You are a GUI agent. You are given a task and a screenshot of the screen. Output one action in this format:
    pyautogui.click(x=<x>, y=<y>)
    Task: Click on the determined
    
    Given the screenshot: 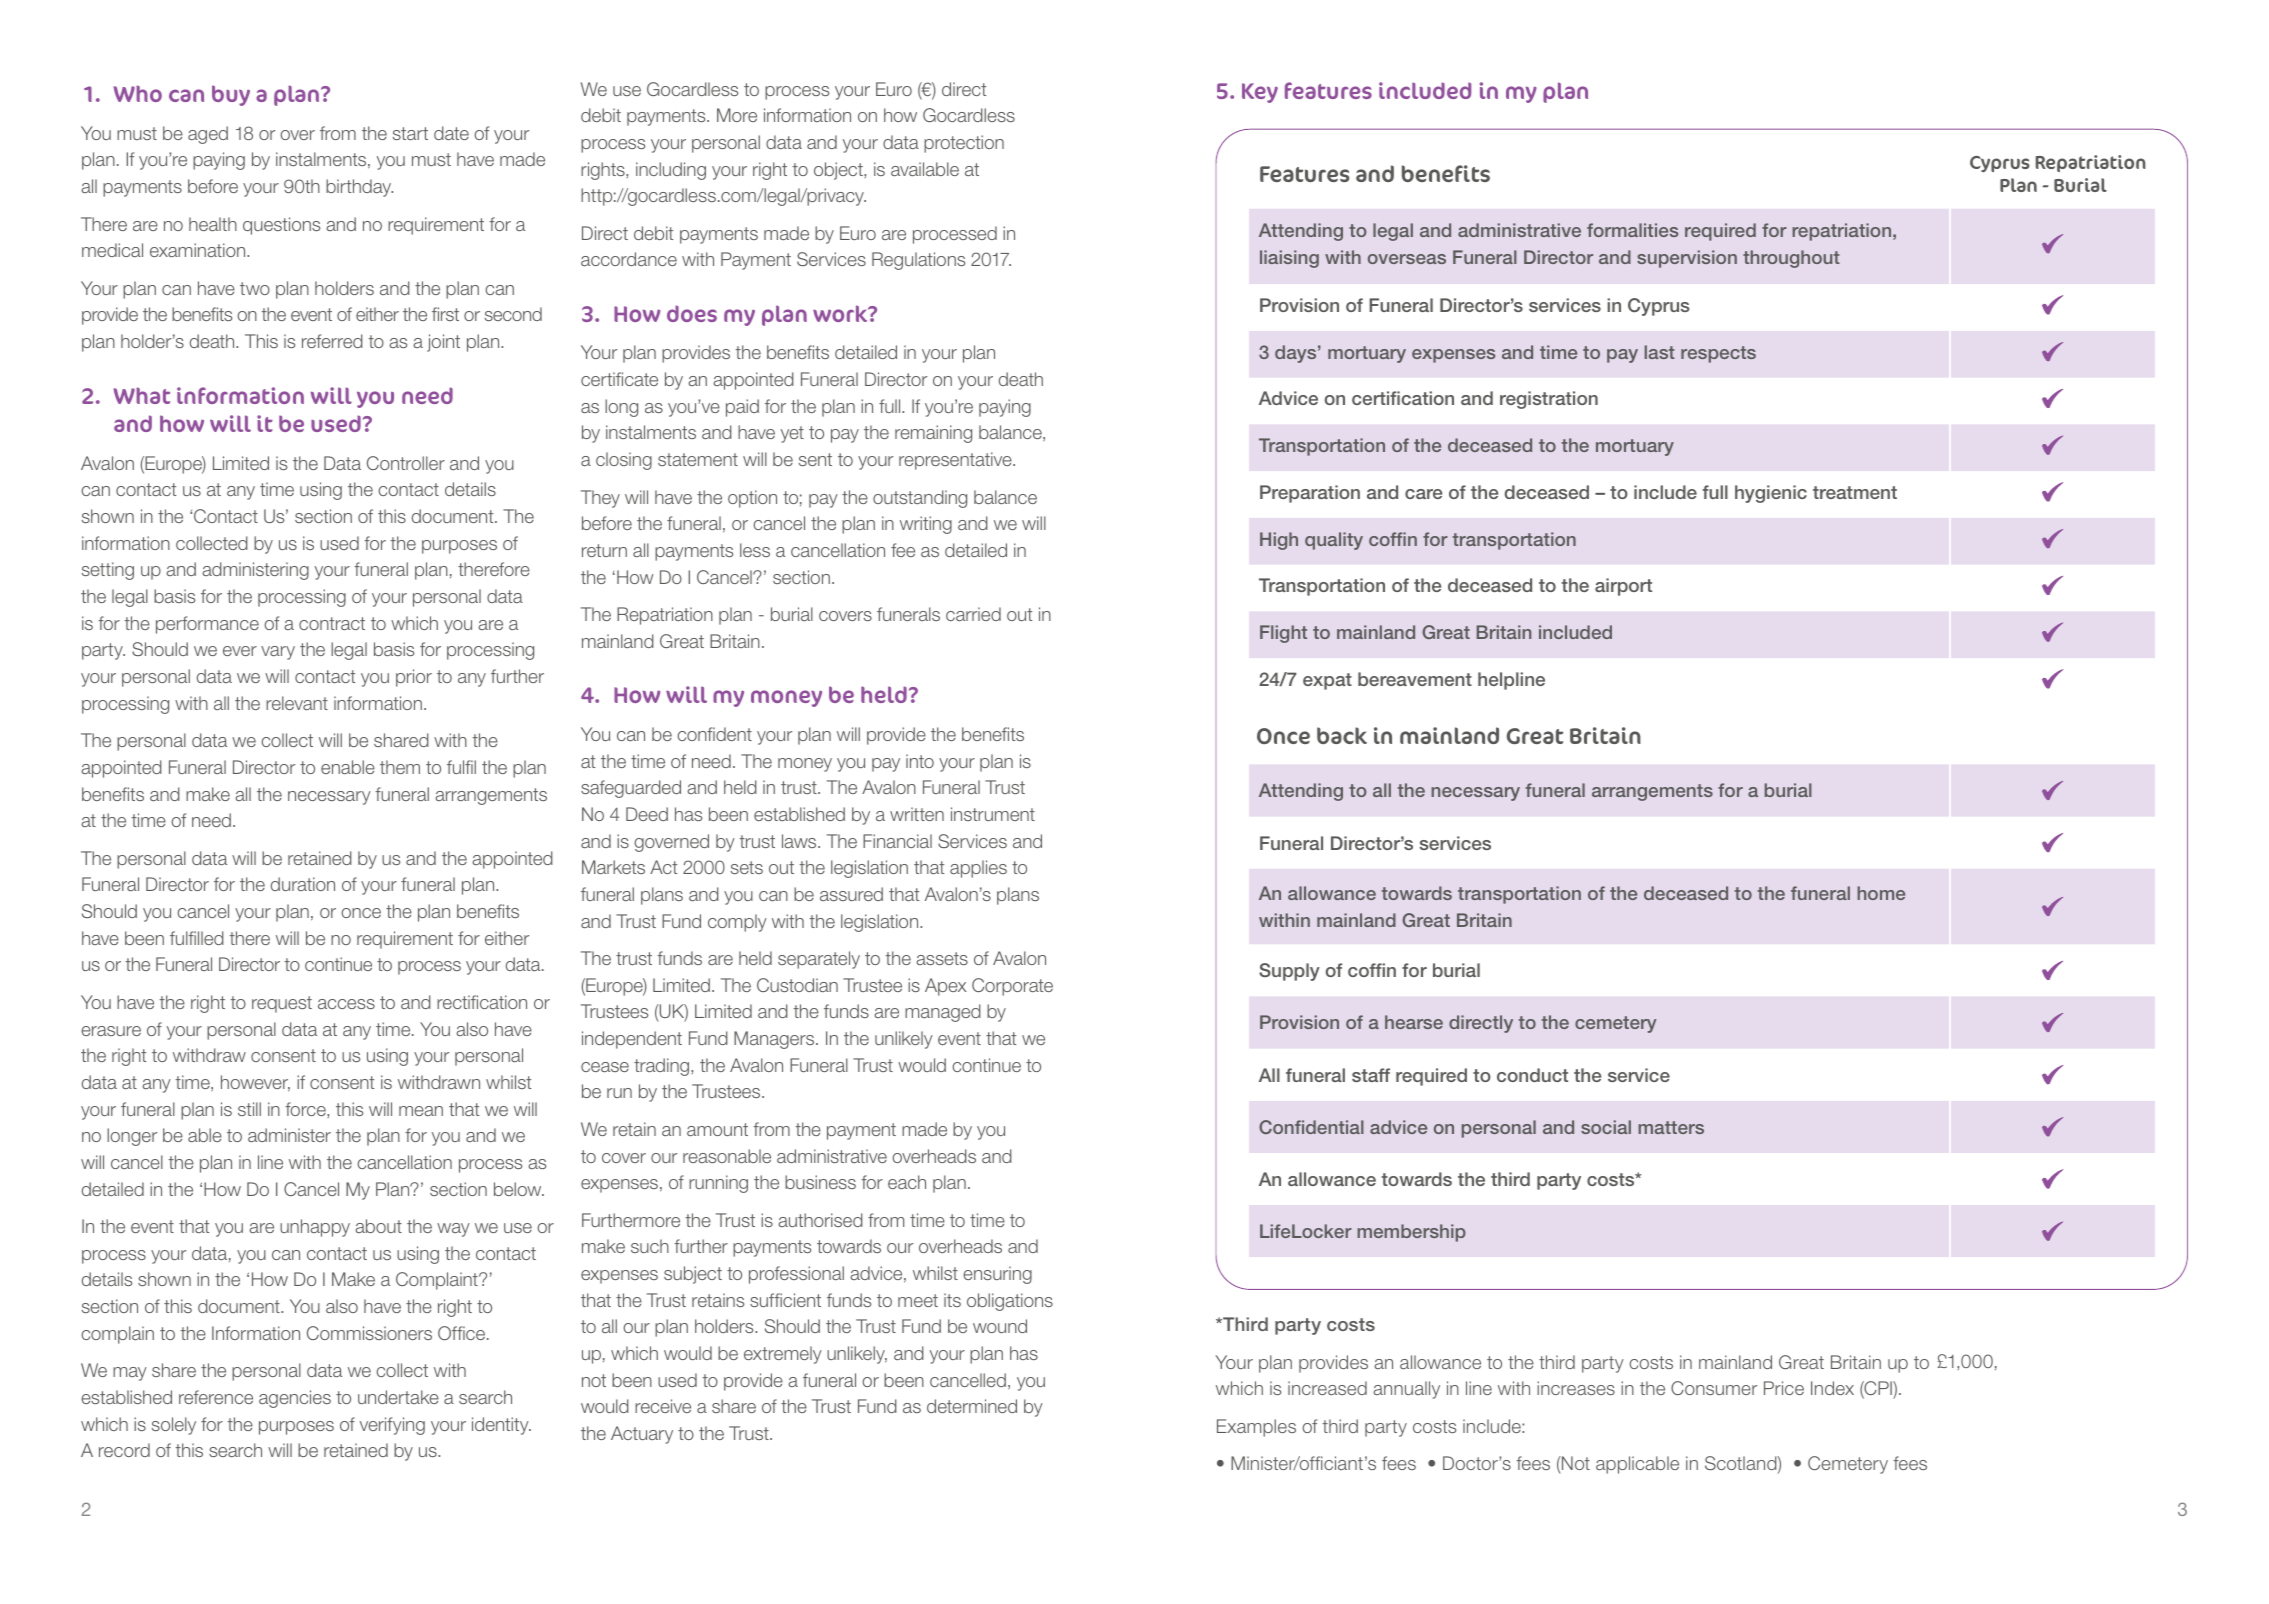 What is the action you would take?
    pyautogui.click(x=972, y=1406)
